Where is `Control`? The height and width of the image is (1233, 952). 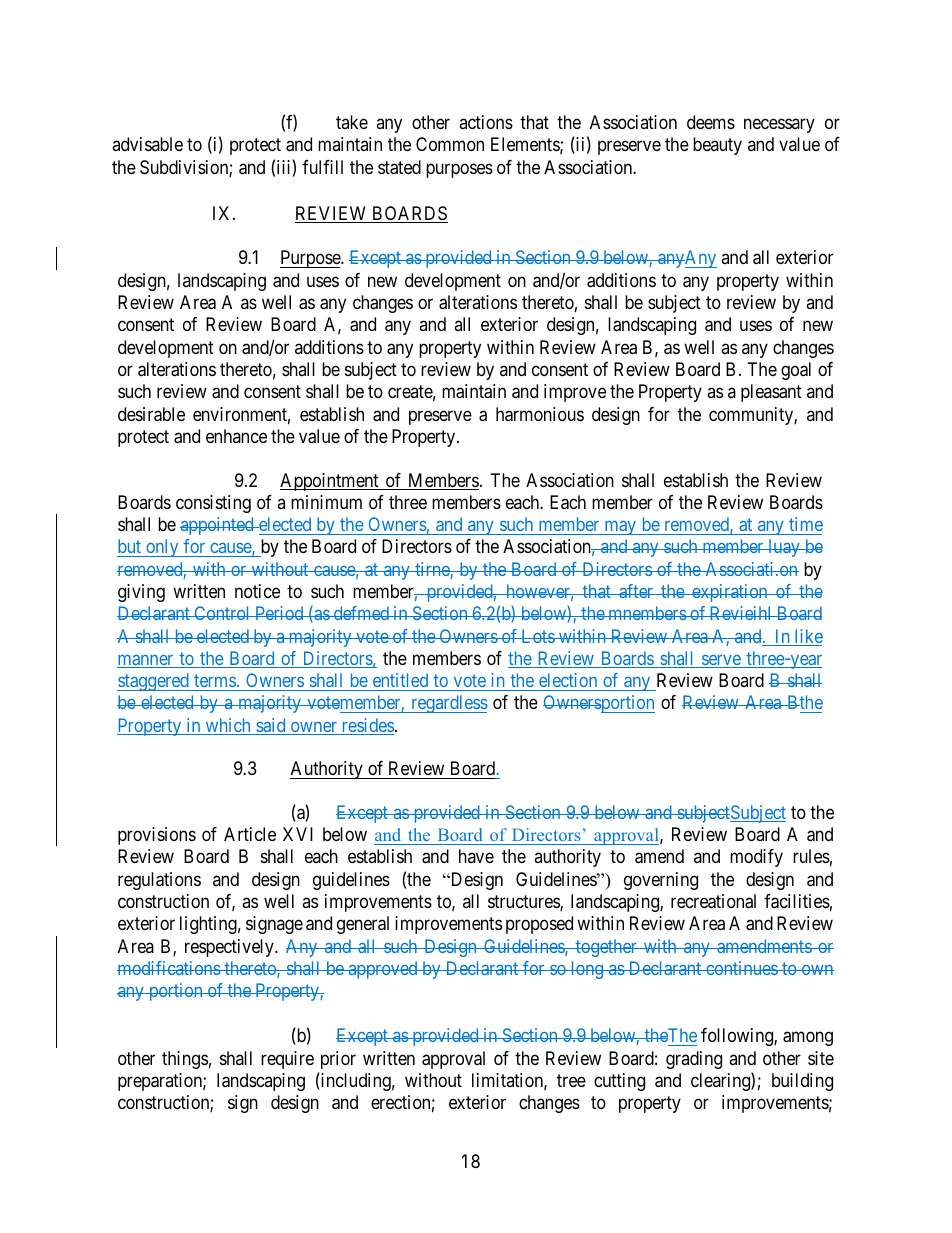 Control is located at coordinates (222, 613).
